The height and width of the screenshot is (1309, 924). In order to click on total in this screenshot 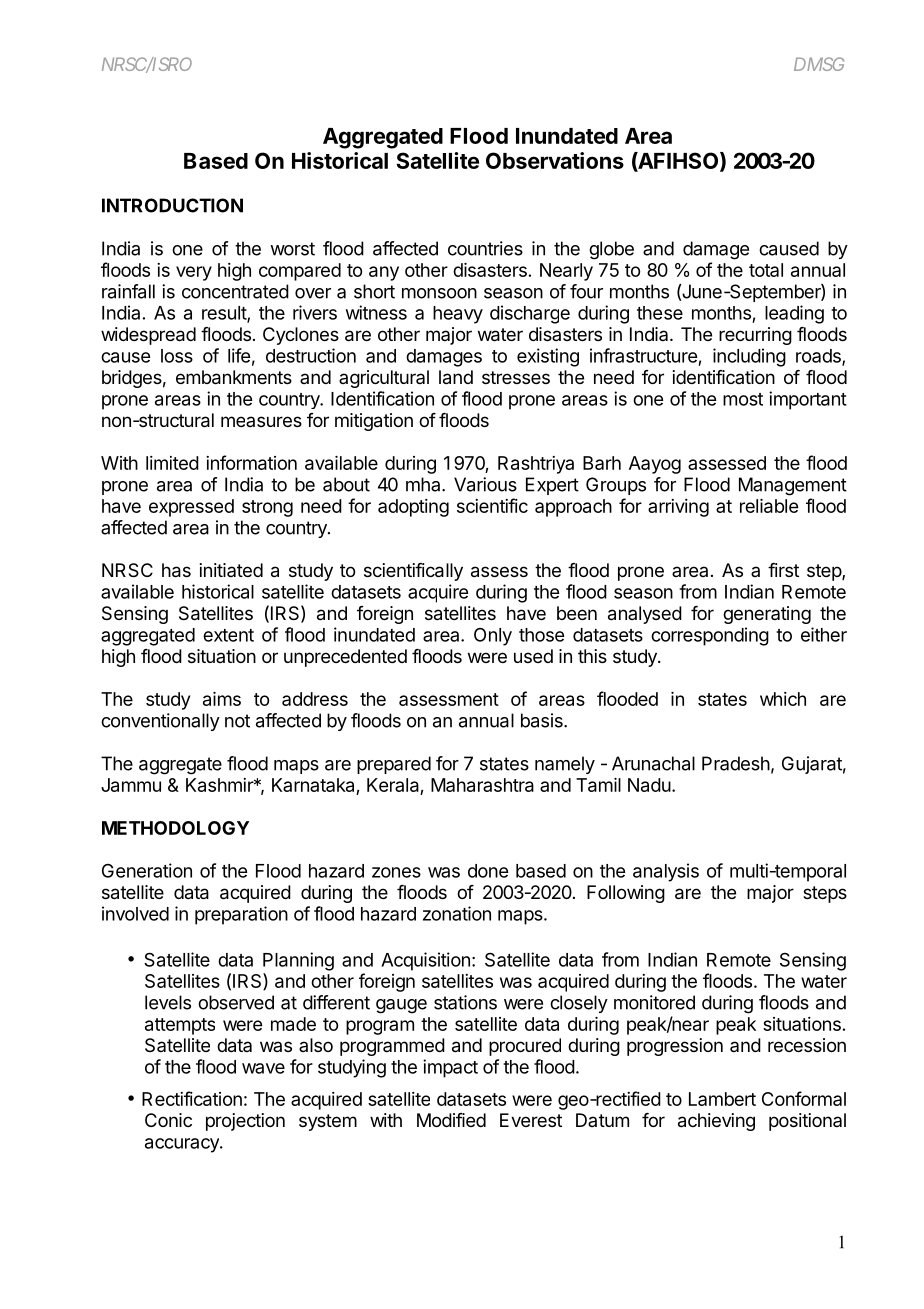, I will do `click(766, 270)`.
